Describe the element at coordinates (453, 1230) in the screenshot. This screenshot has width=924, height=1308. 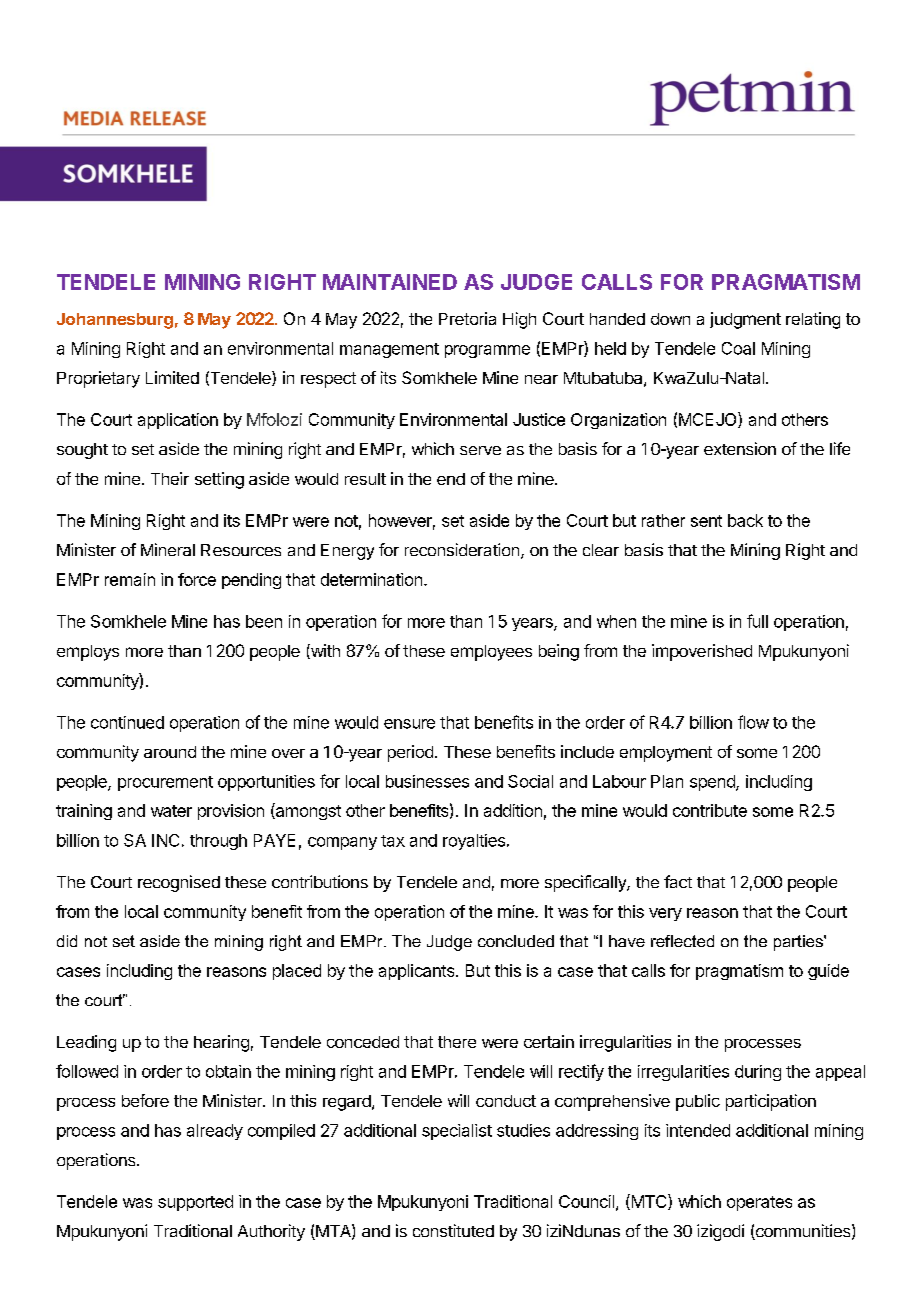
I see `constituted` at that location.
